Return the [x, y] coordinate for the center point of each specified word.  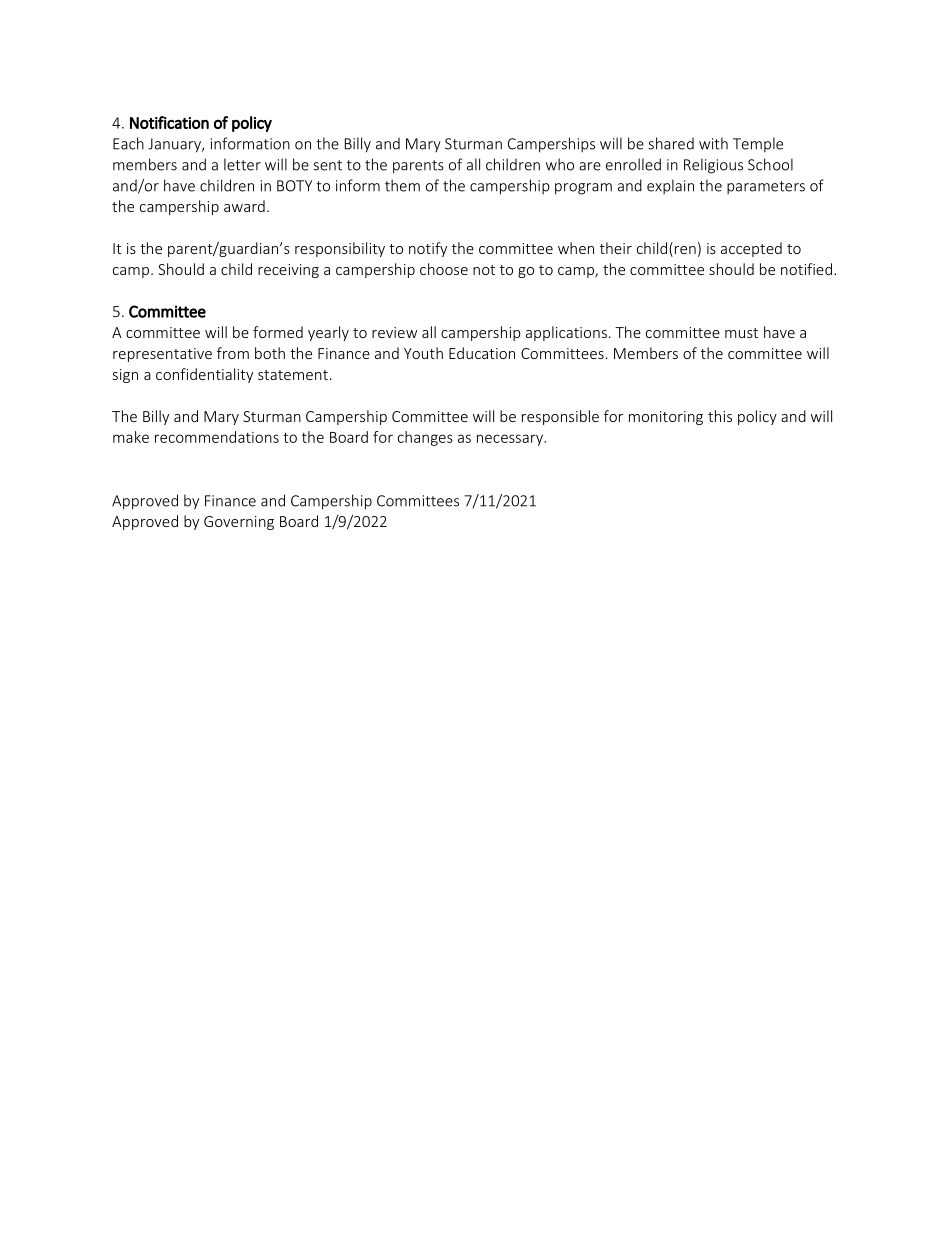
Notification [169, 122]
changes [425, 438]
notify [428, 249]
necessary [511, 440]
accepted [751, 249]
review [394, 332]
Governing [239, 523]
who [560, 164]
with [713, 143]
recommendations [217, 437]
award [244, 206]
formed [278, 332]
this [720, 416]
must [741, 333]
